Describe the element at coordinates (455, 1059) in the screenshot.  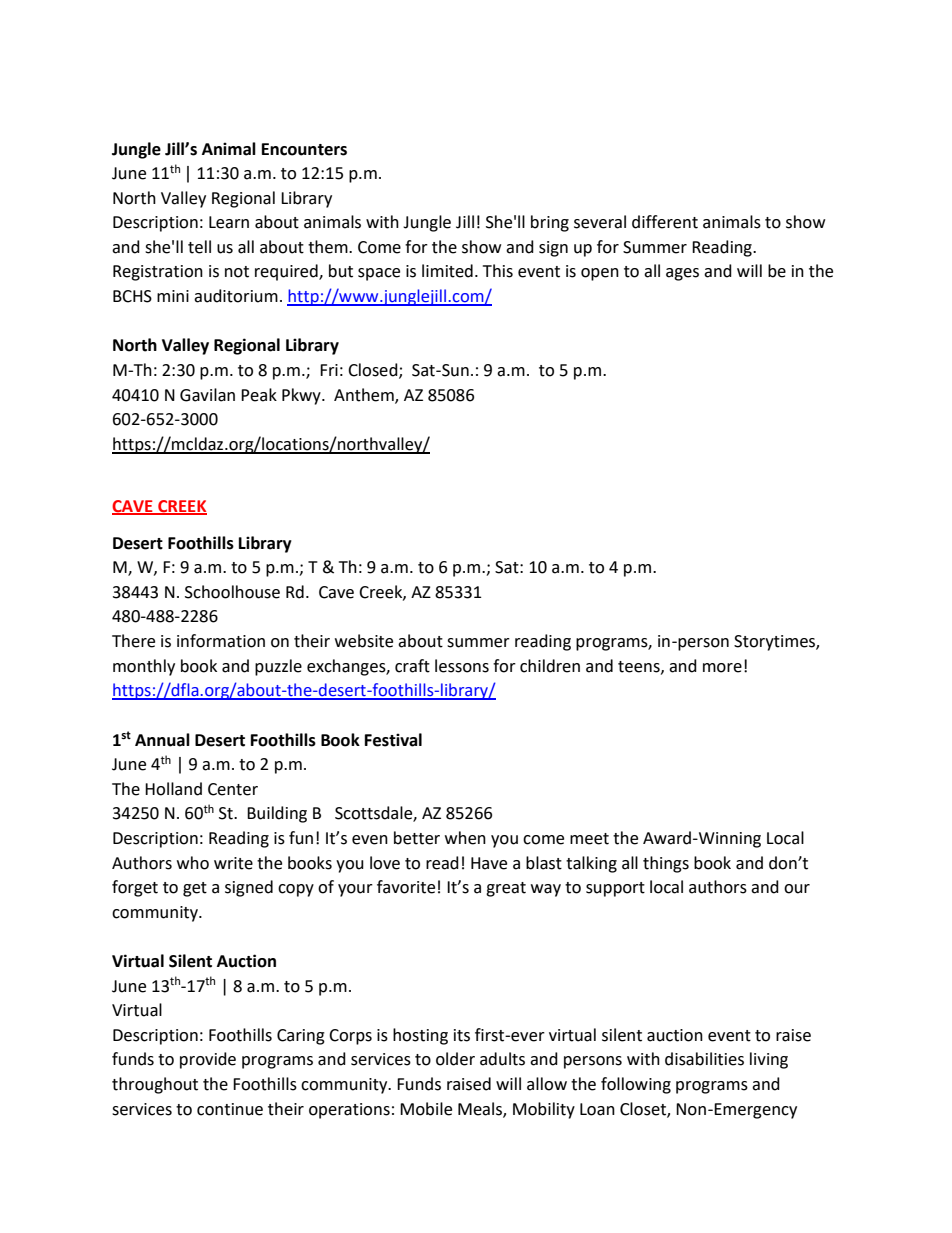
I see `older` at that location.
